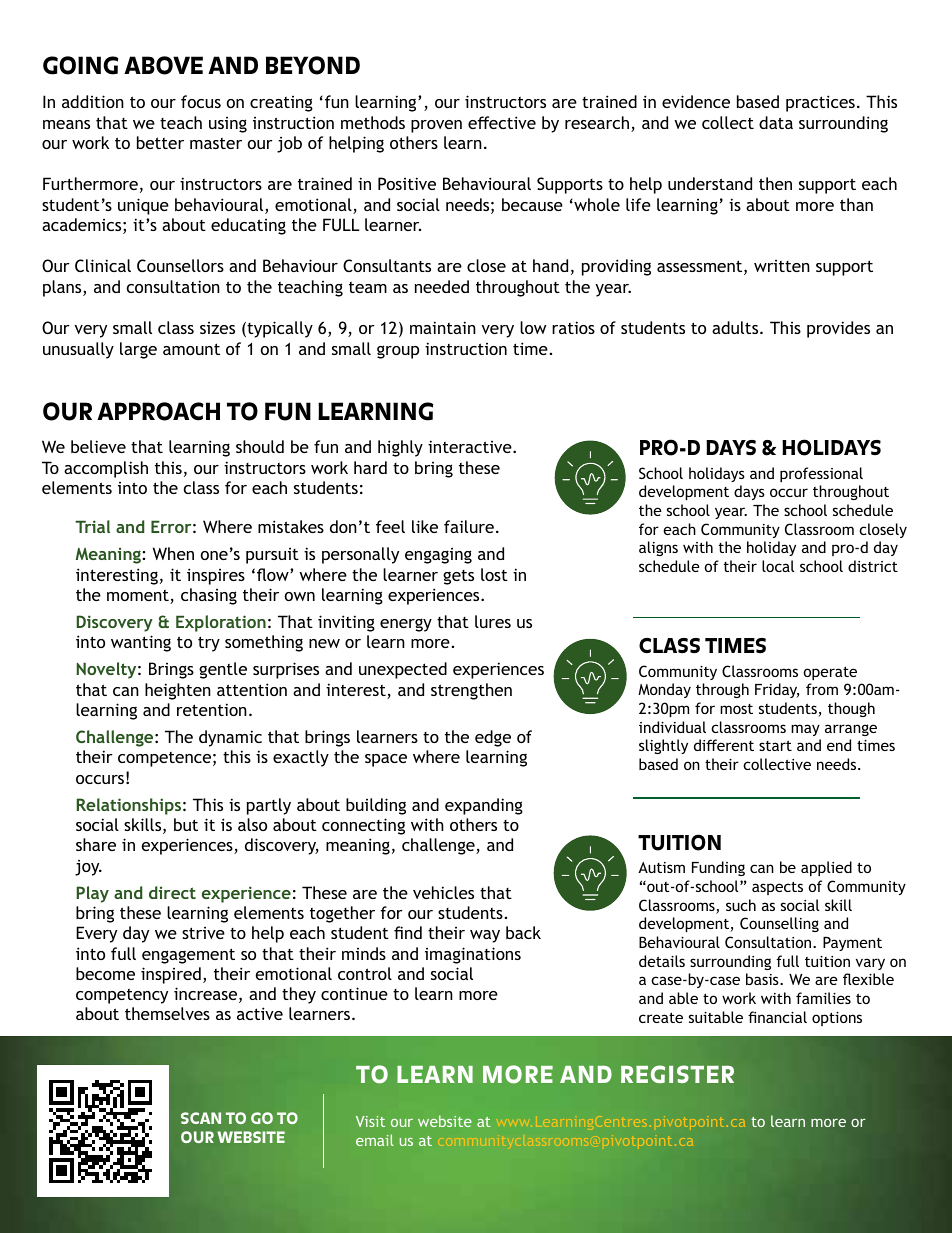 The image size is (952, 1233). I want to click on lures, so click(493, 621).
